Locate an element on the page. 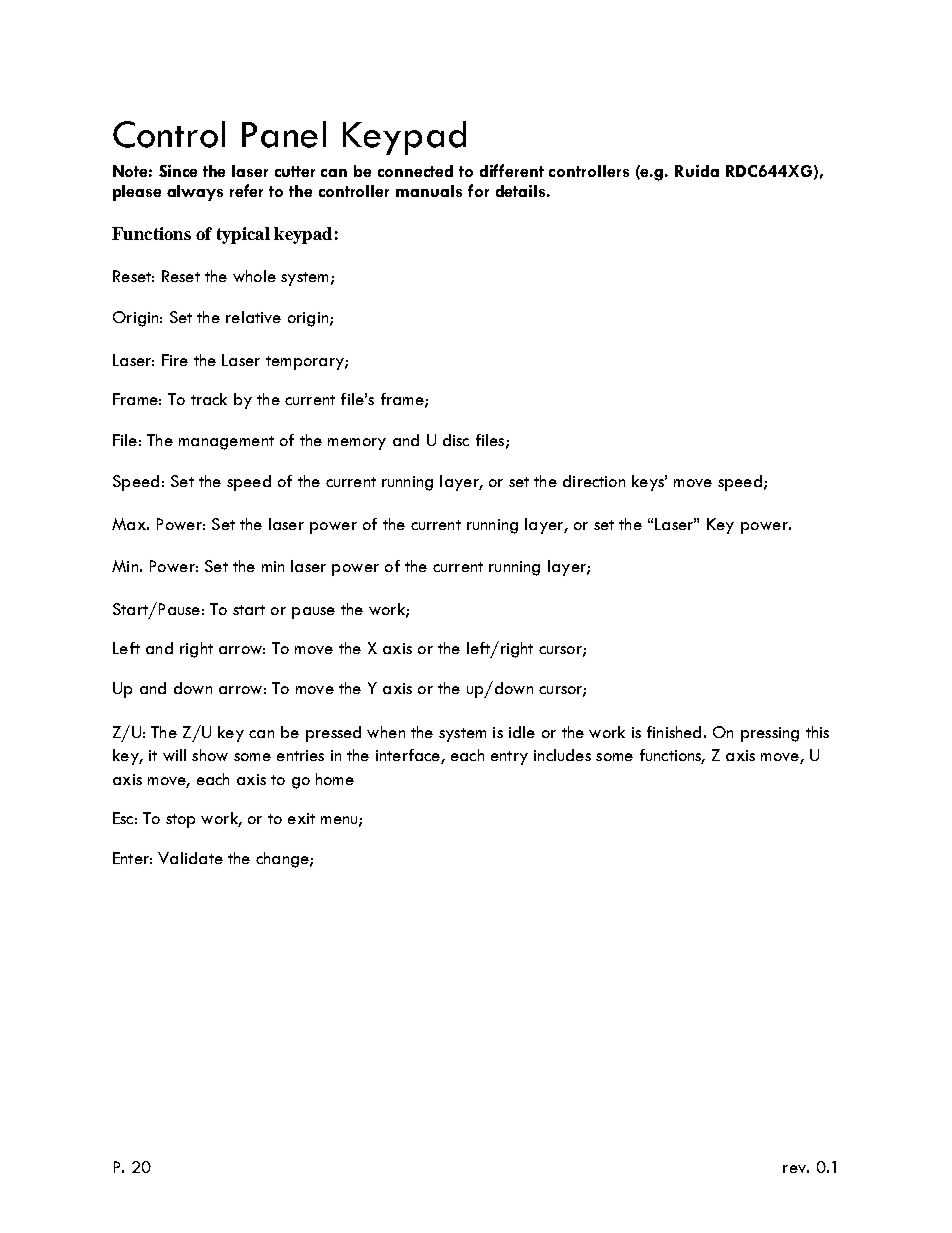 The image size is (952, 1233). different is located at coordinates (512, 170).
